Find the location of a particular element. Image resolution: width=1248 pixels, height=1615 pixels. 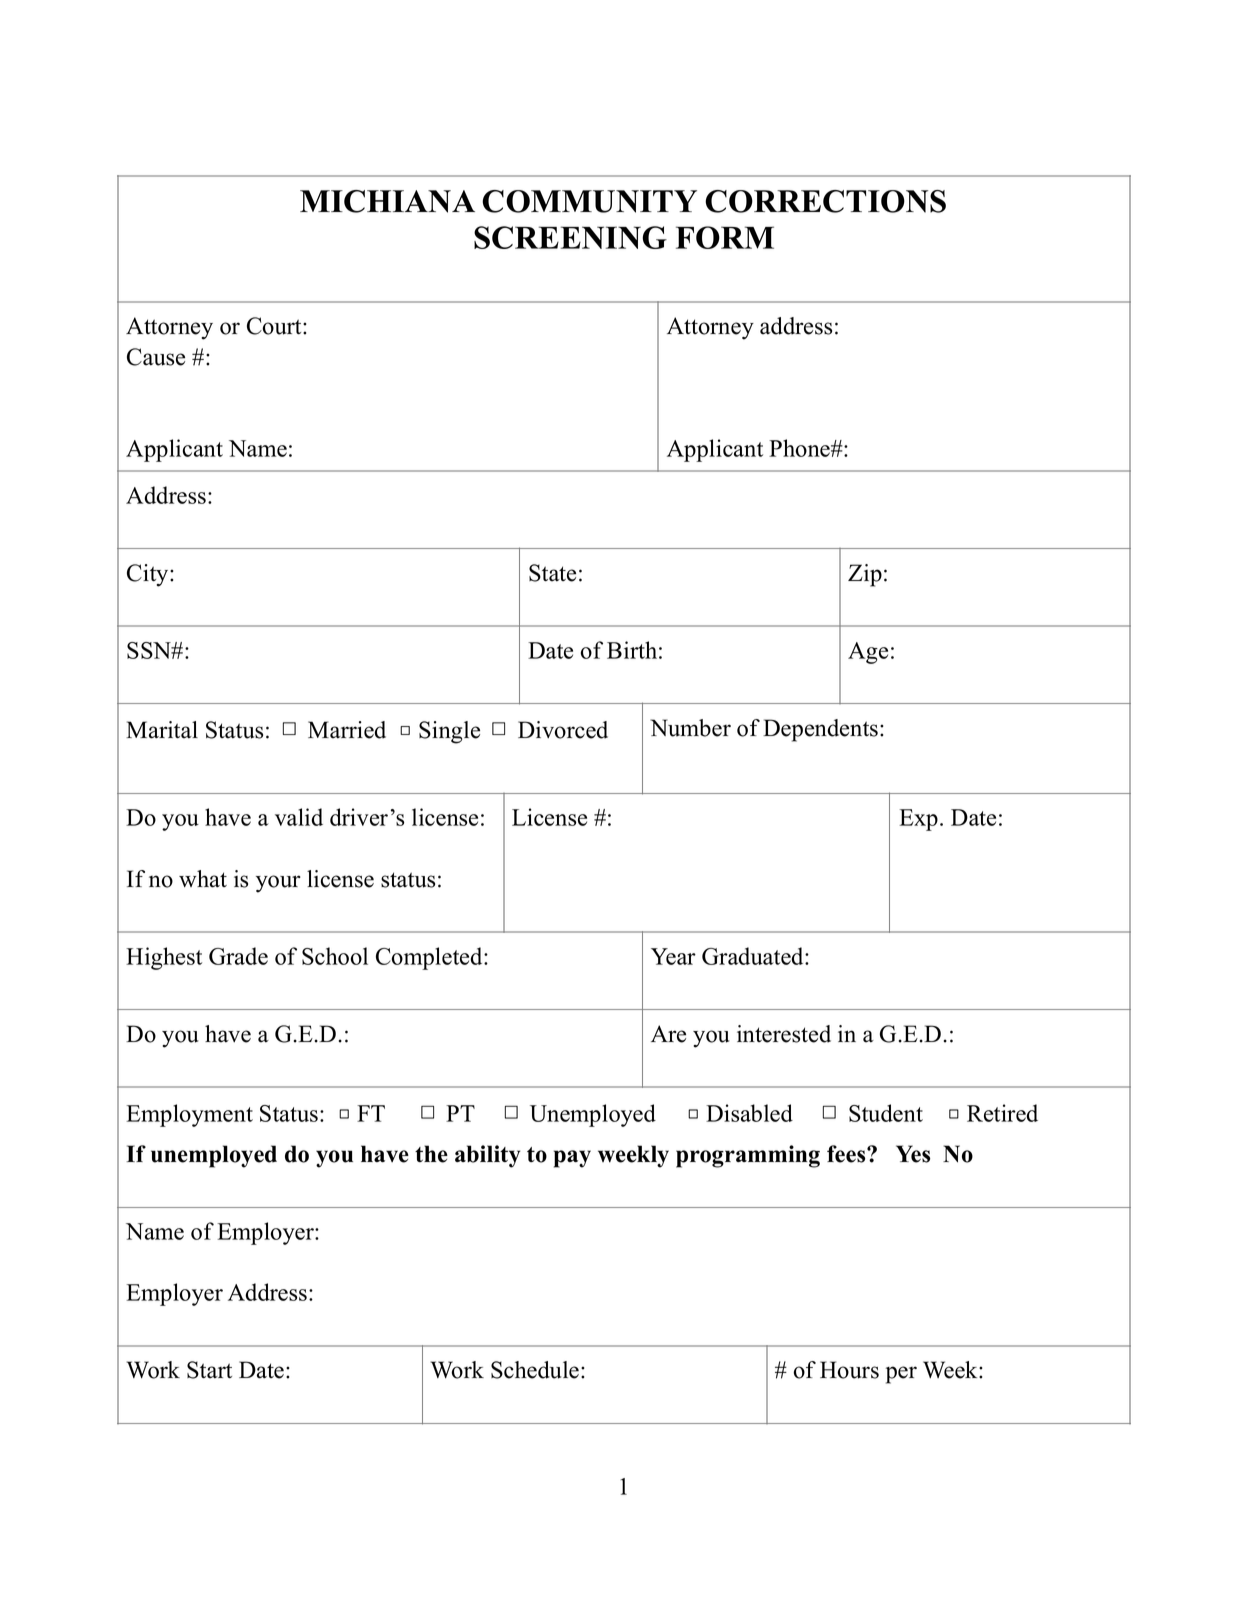

Grade is located at coordinates (238, 956).
